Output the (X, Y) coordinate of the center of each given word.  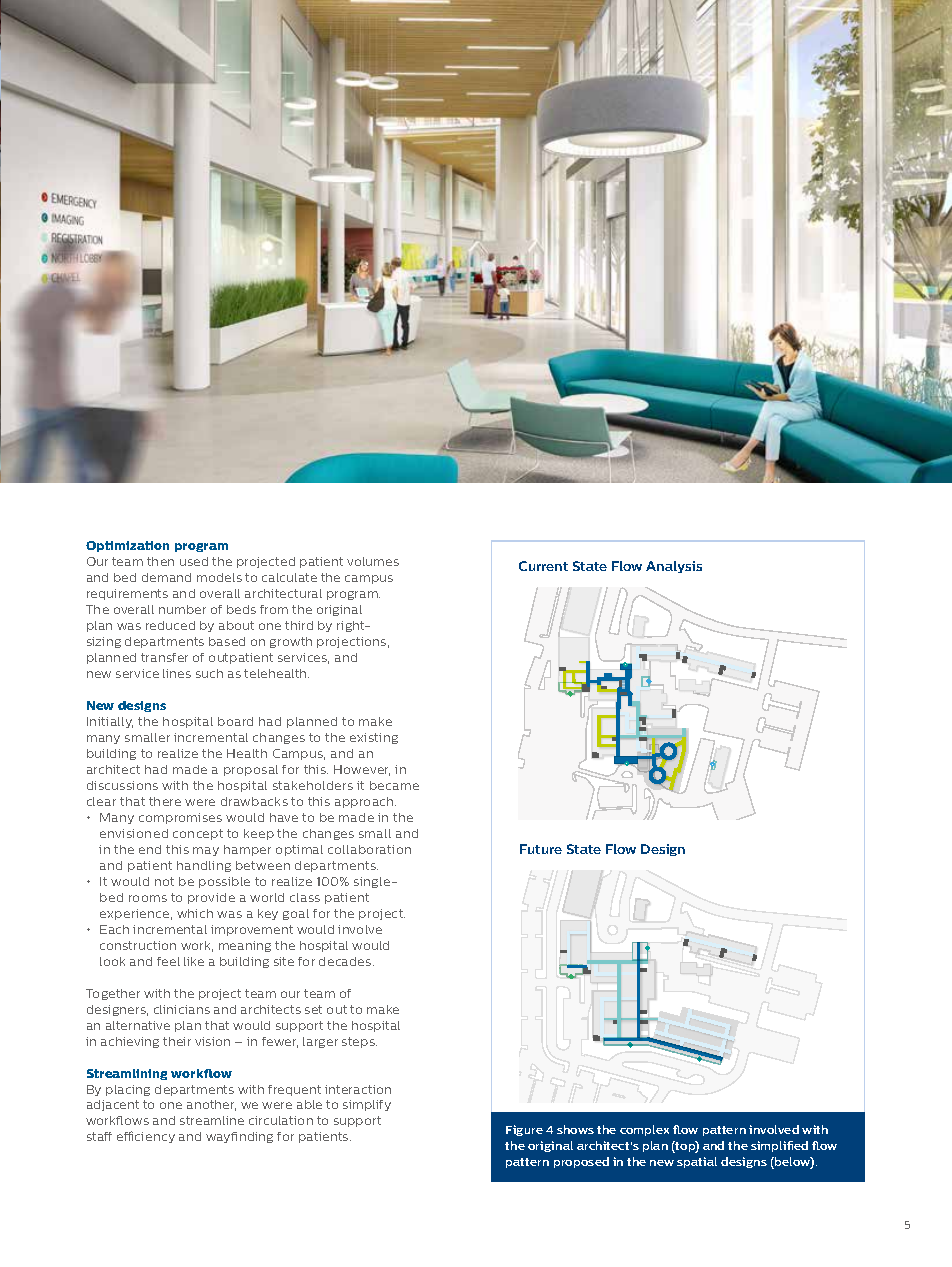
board (235, 721)
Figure (524, 1130)
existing (374, 738)
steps (359, 1042)
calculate (289, 577)
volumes (373, 561)
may (206, 851)
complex (644, 1130)
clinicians (182, 1009)
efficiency (146, 1137)
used (194, 561)
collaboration (369, 849)
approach (365, 802)
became (394, 785)
